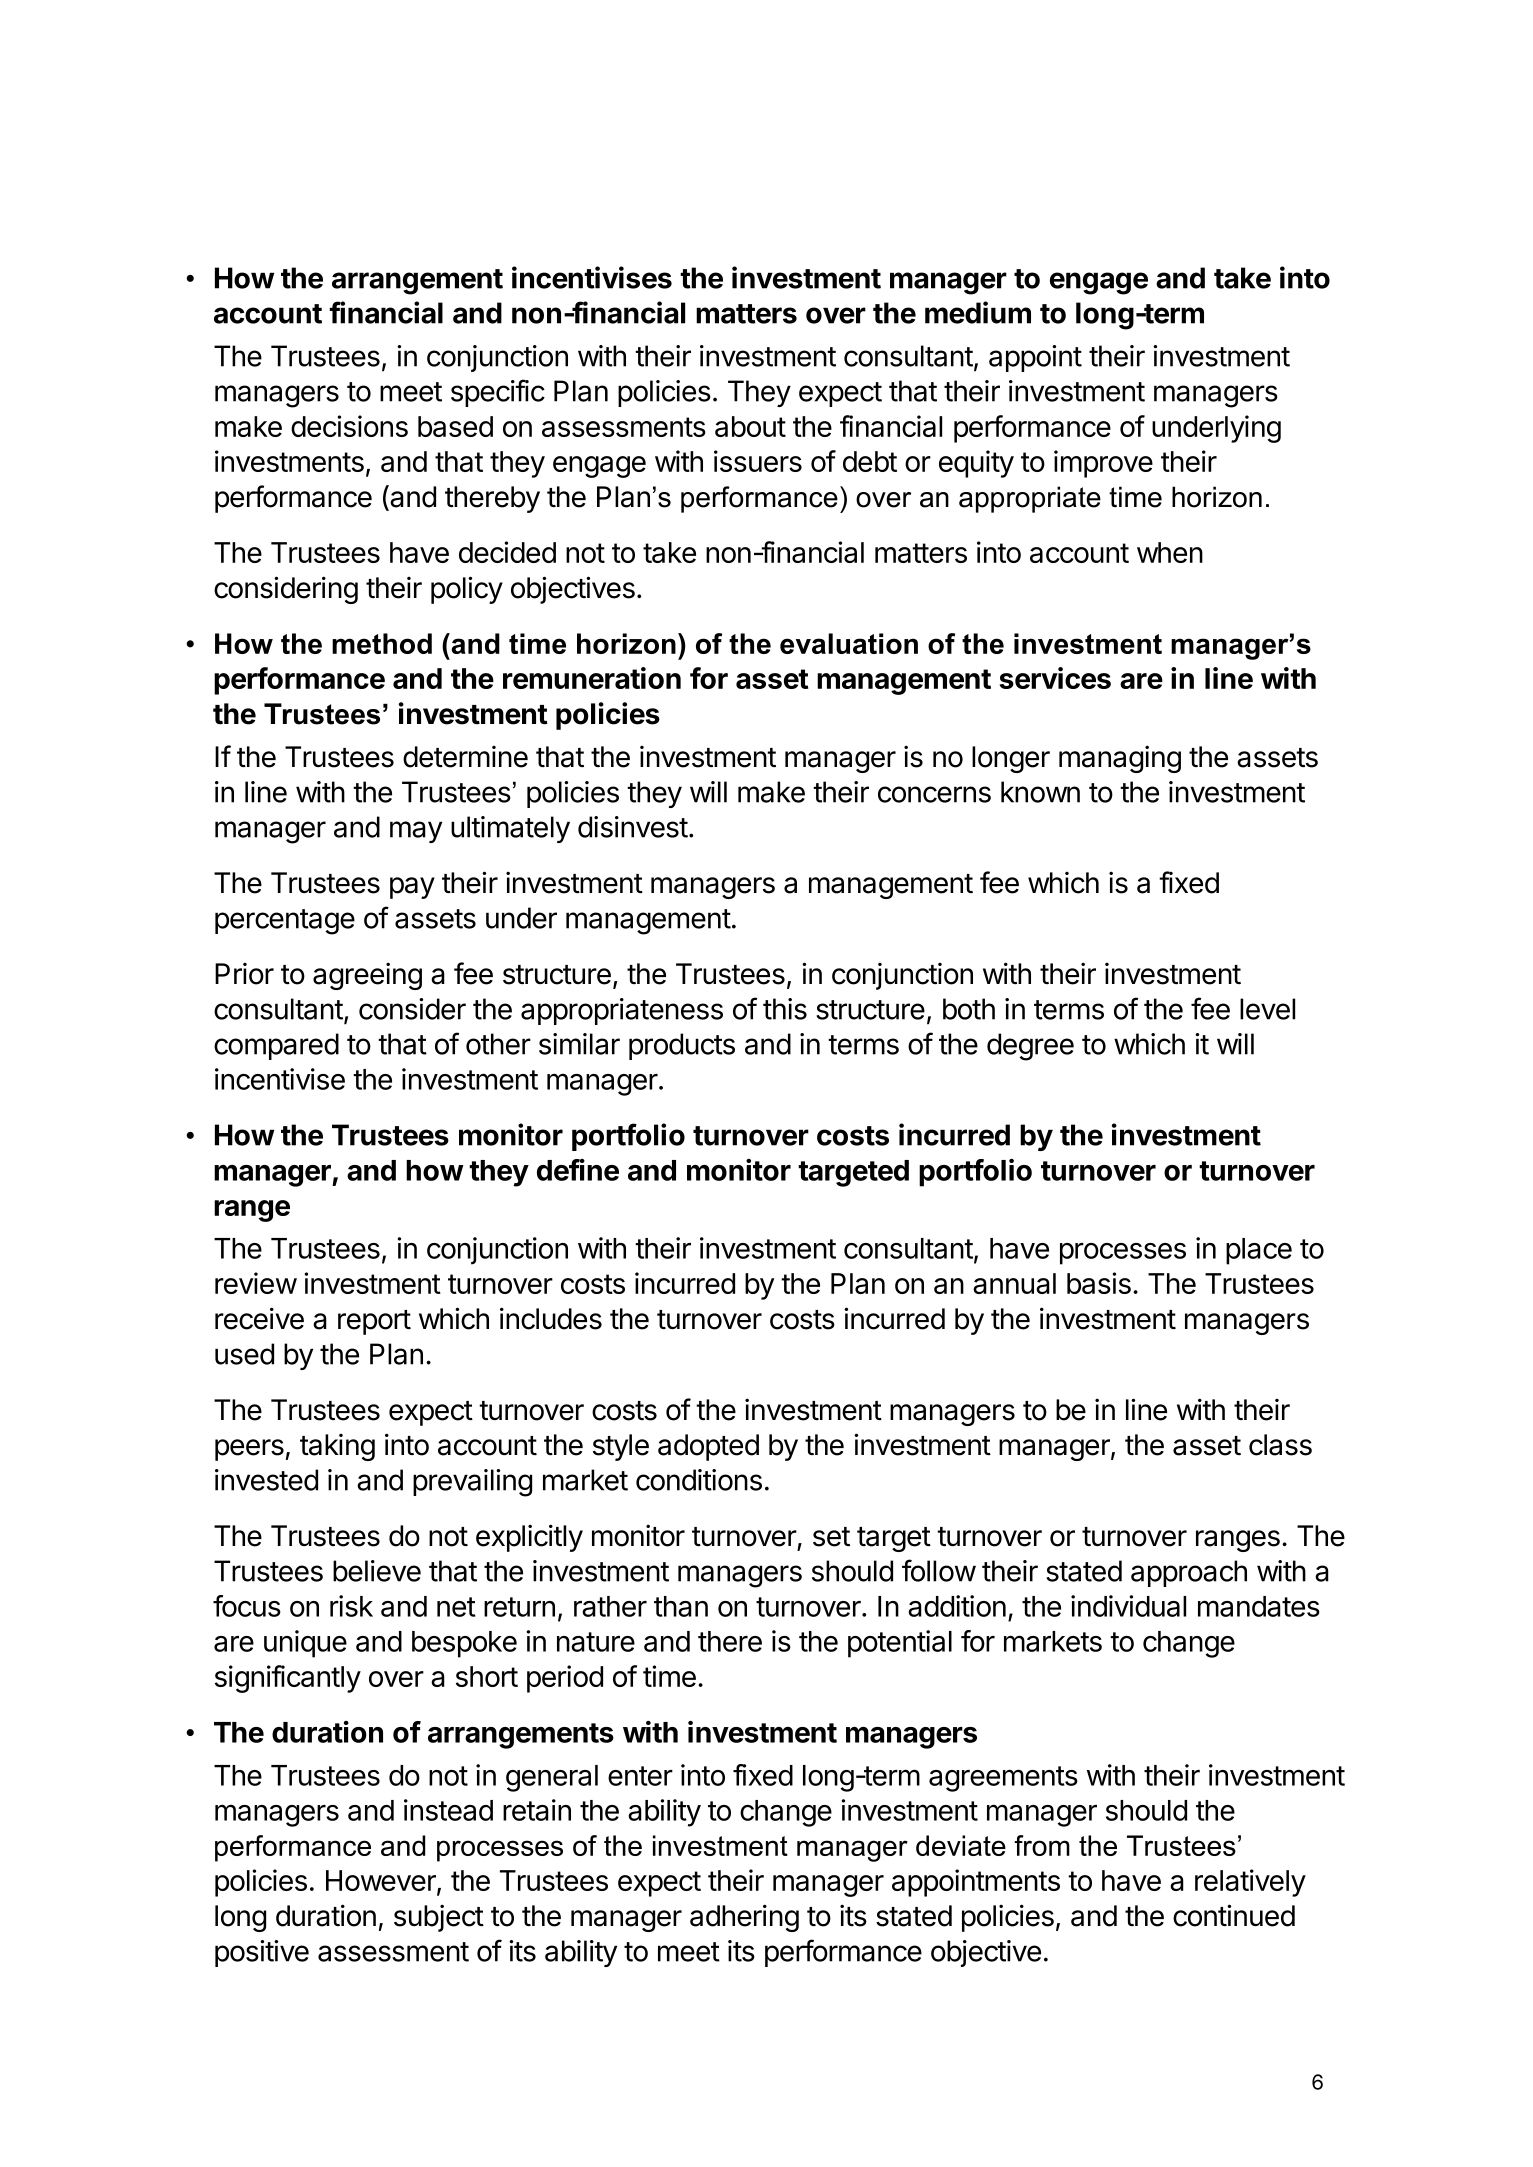 The height and width of the image is (2167, 1533). I want to click on decisions, so click(349, 426).
